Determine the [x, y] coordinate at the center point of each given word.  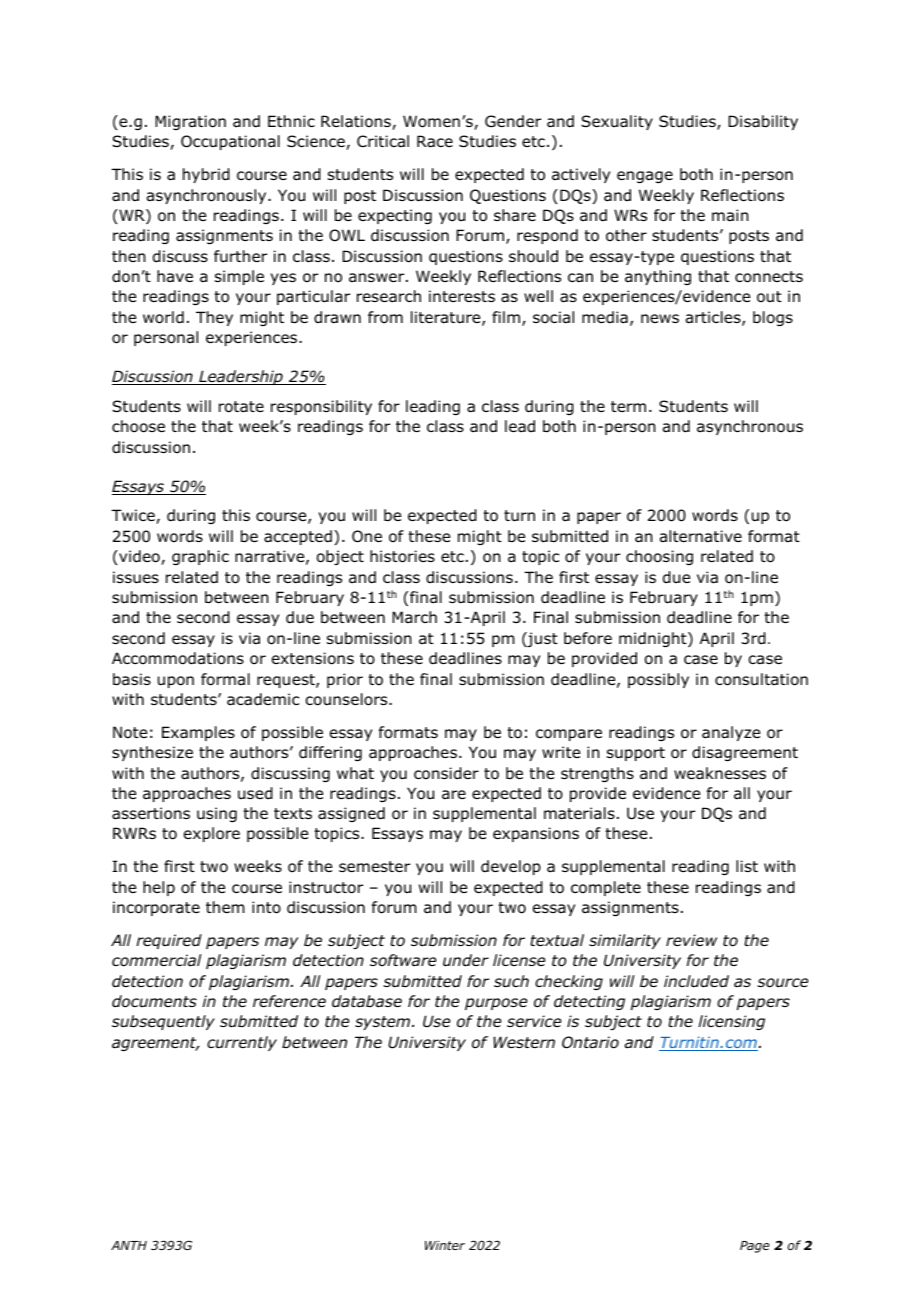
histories [402, 556]
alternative [701, 536]
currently [242, 1043]
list [747, 866]
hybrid [206, 175]
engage [645, 177]
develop [511, 867]
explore [212, 834]
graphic [200, 557]
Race [435, 141]
